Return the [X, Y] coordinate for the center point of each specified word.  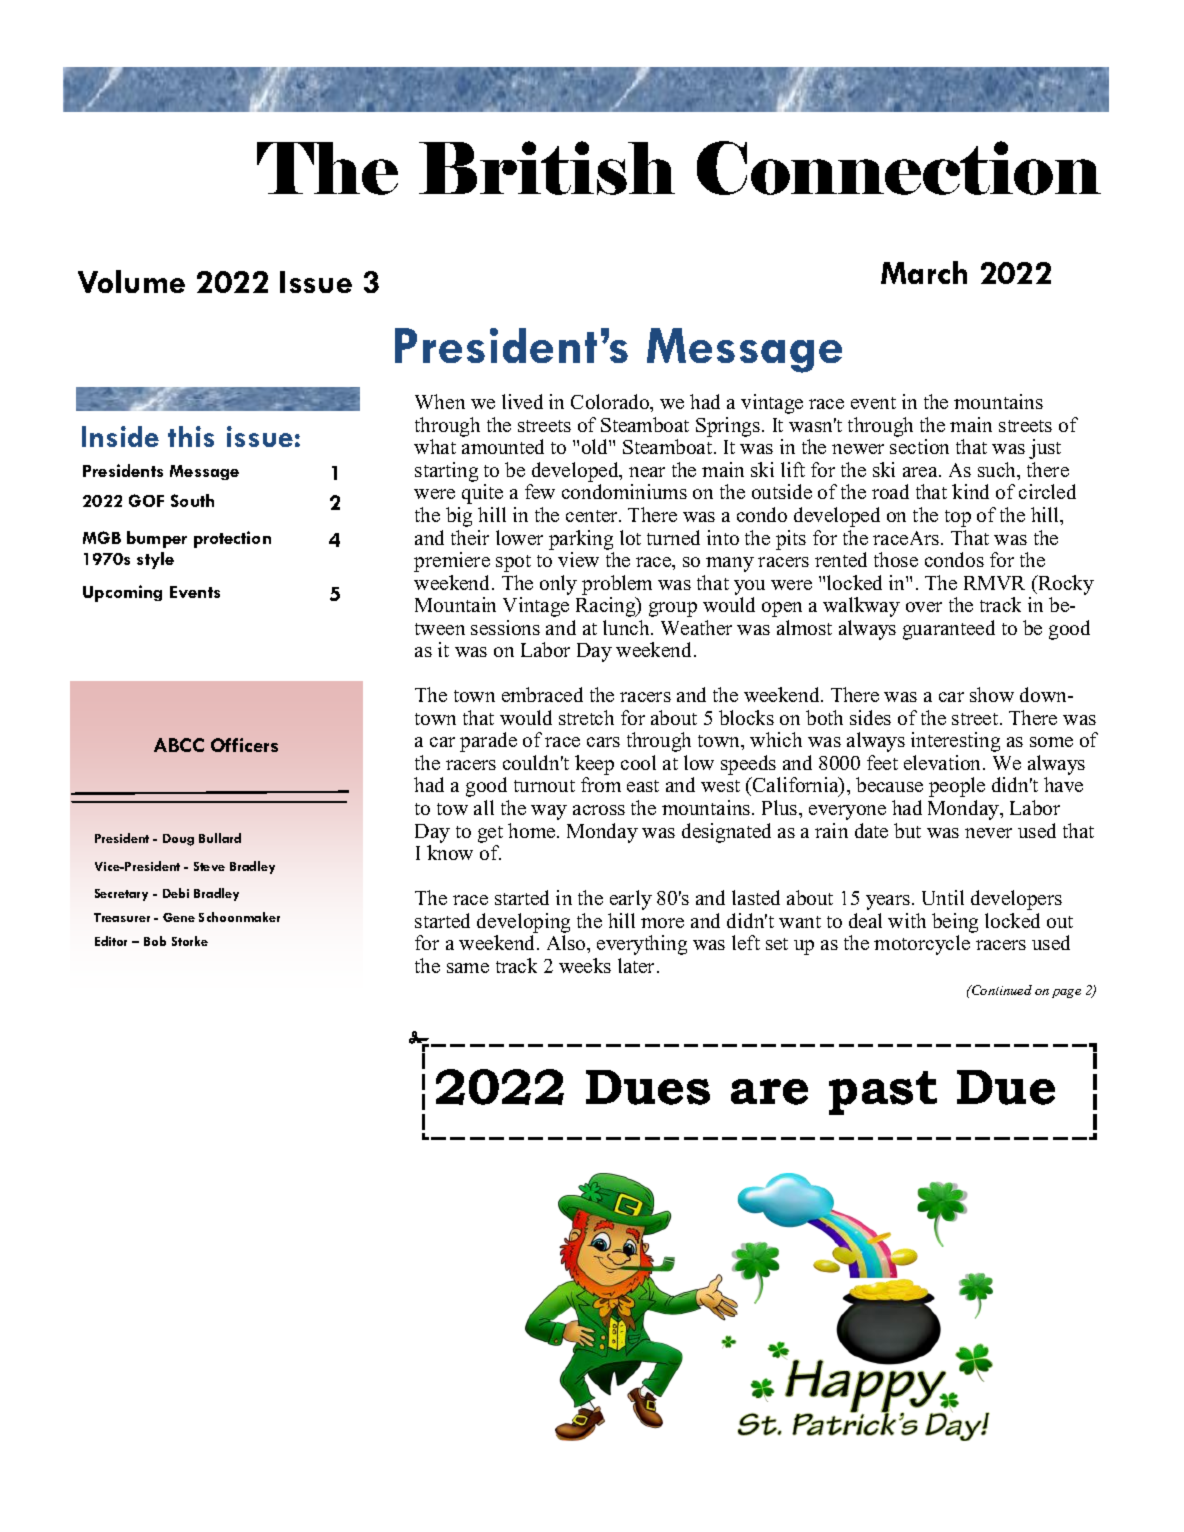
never [988, 833]
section [919, 446]
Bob [155, 941]
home [533, 830]
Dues [648, 1087]
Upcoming [122, 593]
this [191, 436]
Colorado [611, 403]
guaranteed [949, 630]
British [547, 168]
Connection [899, 168]
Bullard [220, 838]
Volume [131, 281]
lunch [627, 627]
